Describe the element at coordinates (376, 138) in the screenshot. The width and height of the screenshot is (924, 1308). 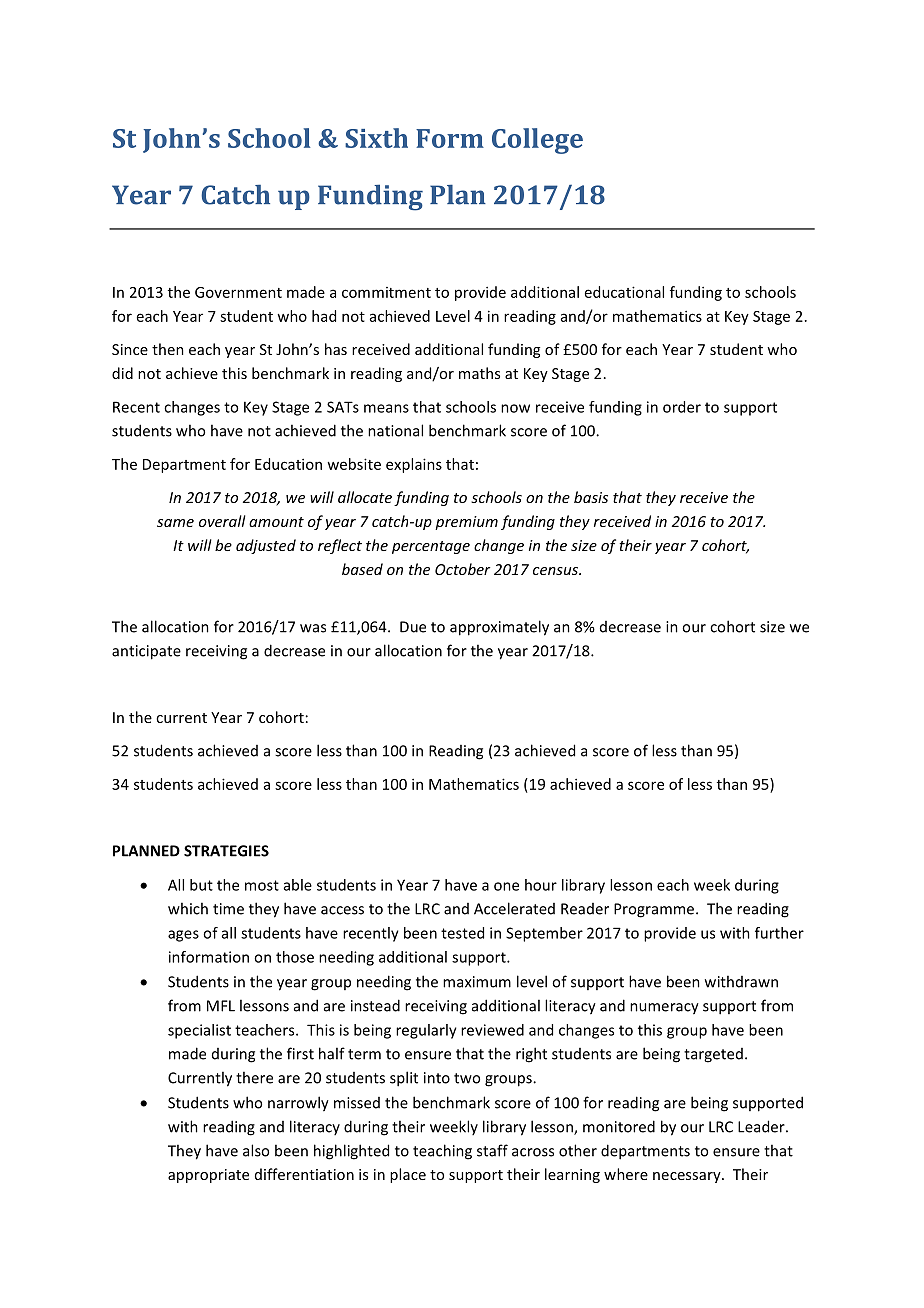
I see `Sixth` at that location.
